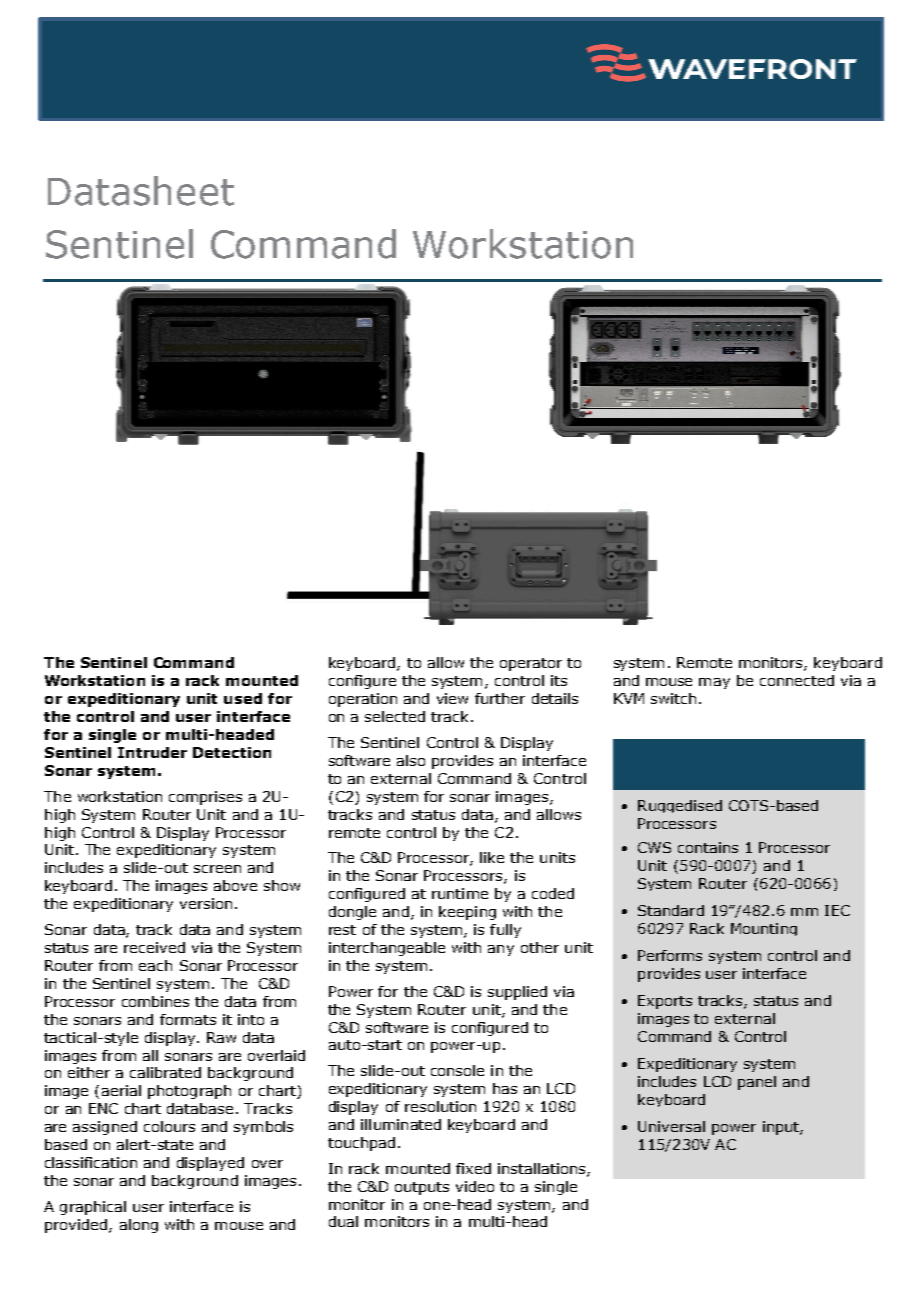 The image size is (924, 1307). I want to click on screen, so click(217, 869).
